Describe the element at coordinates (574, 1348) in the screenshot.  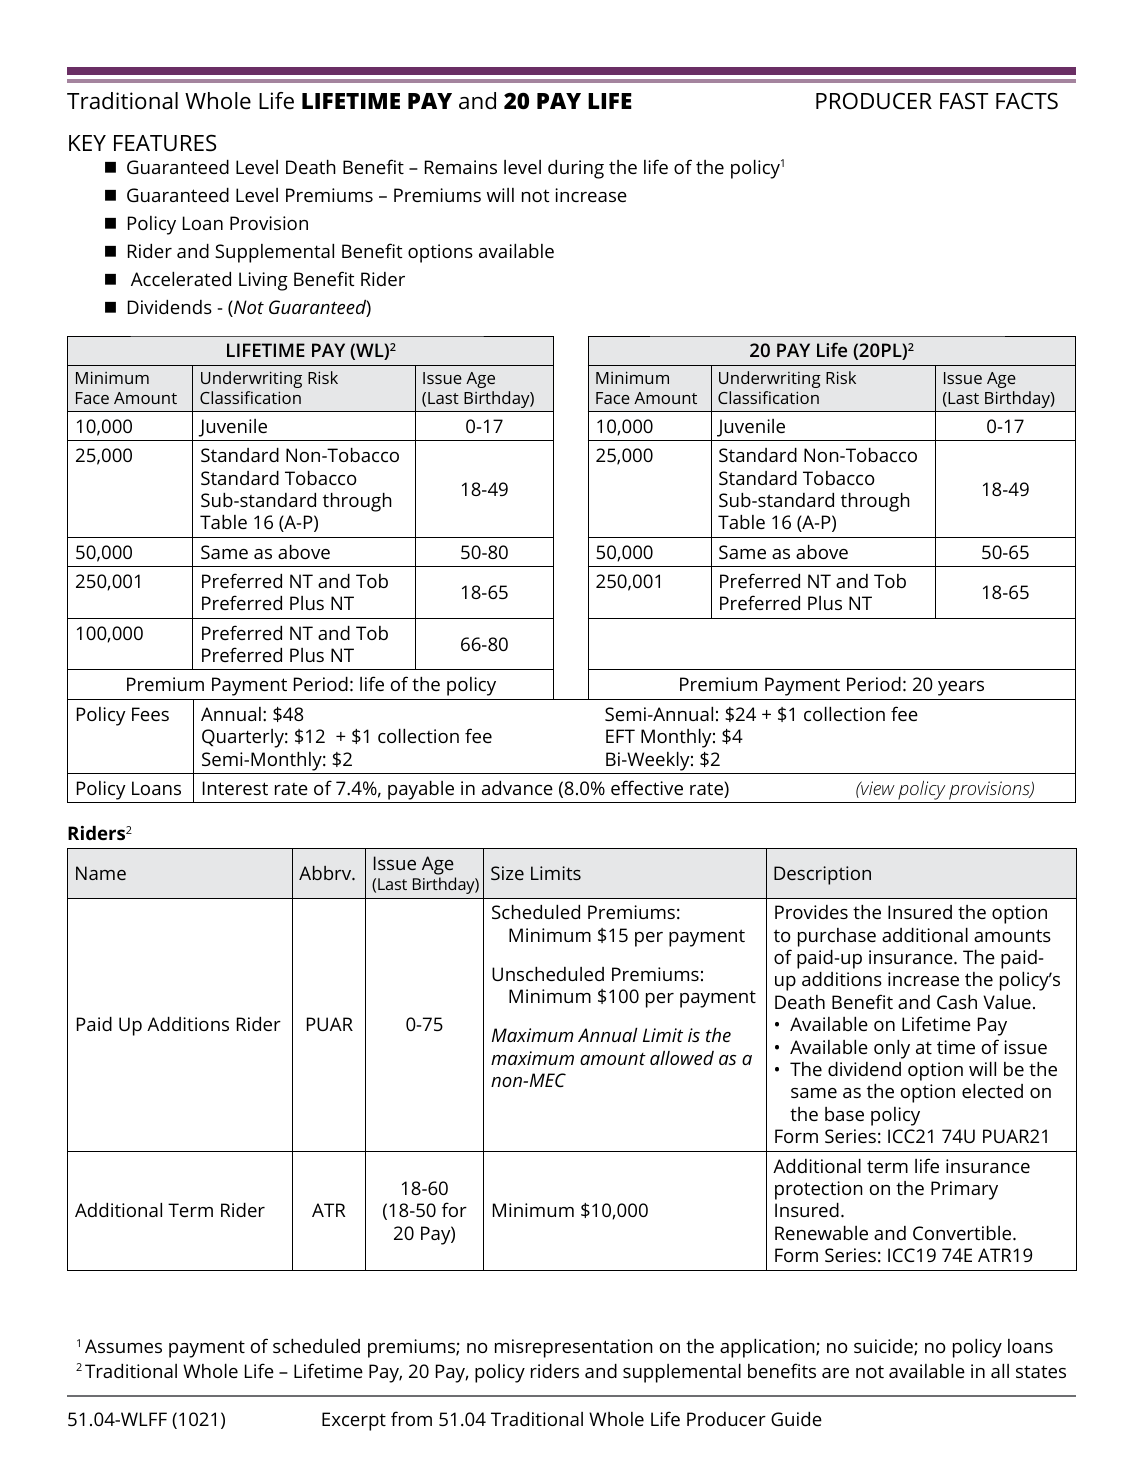
I see `misrepresentation` at that location.
